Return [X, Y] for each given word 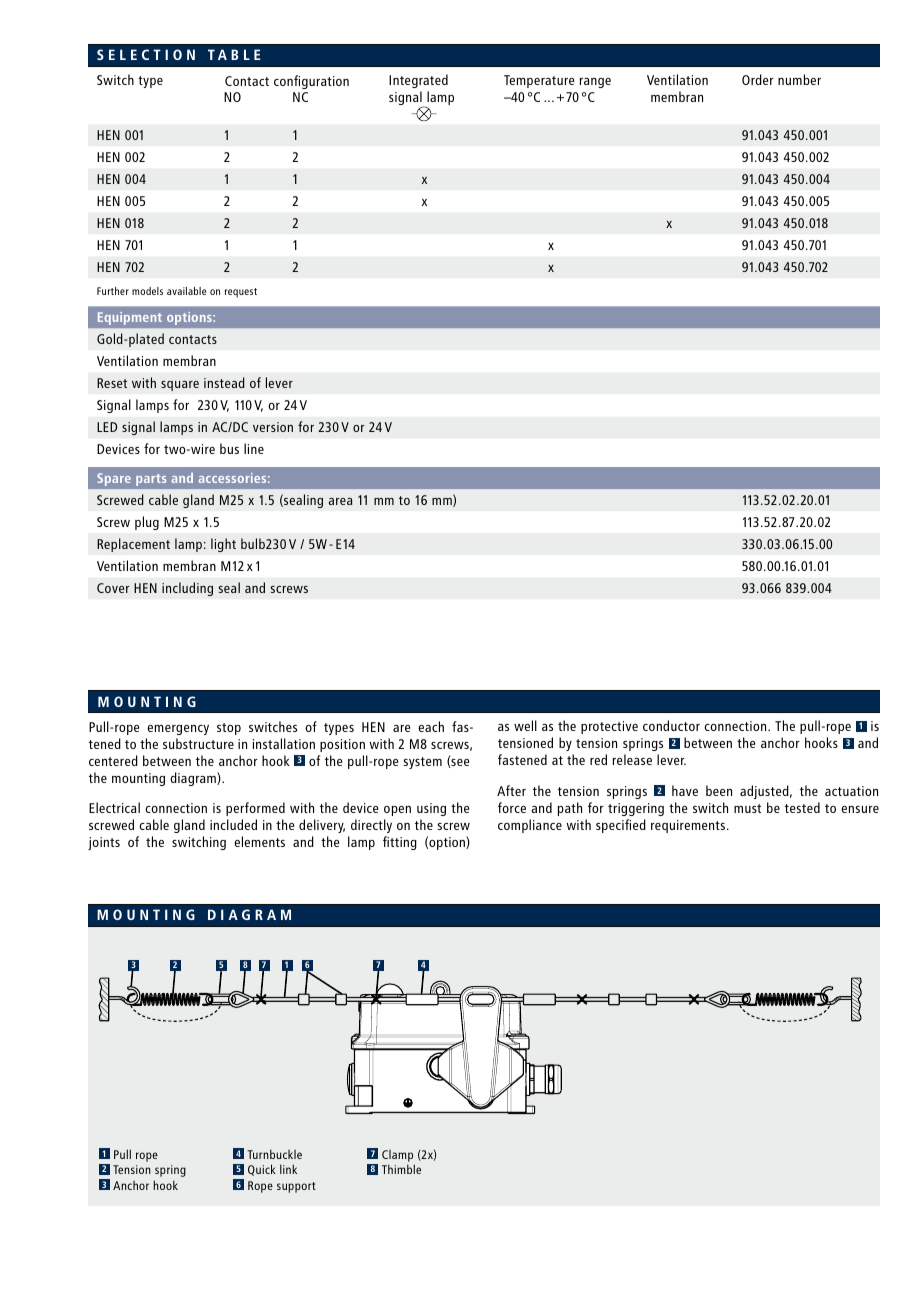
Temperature [539, 81]
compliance [530, 826]
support [296, 1187]
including [187, 589]
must [747, 808]
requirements [689, 826]
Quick [262, 1170]
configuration [311, 82]
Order [758, 79]
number [799, 79]
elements [259, 841]
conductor [671, 725]
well [525, 725]
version [273, 427]
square [180, 386]
